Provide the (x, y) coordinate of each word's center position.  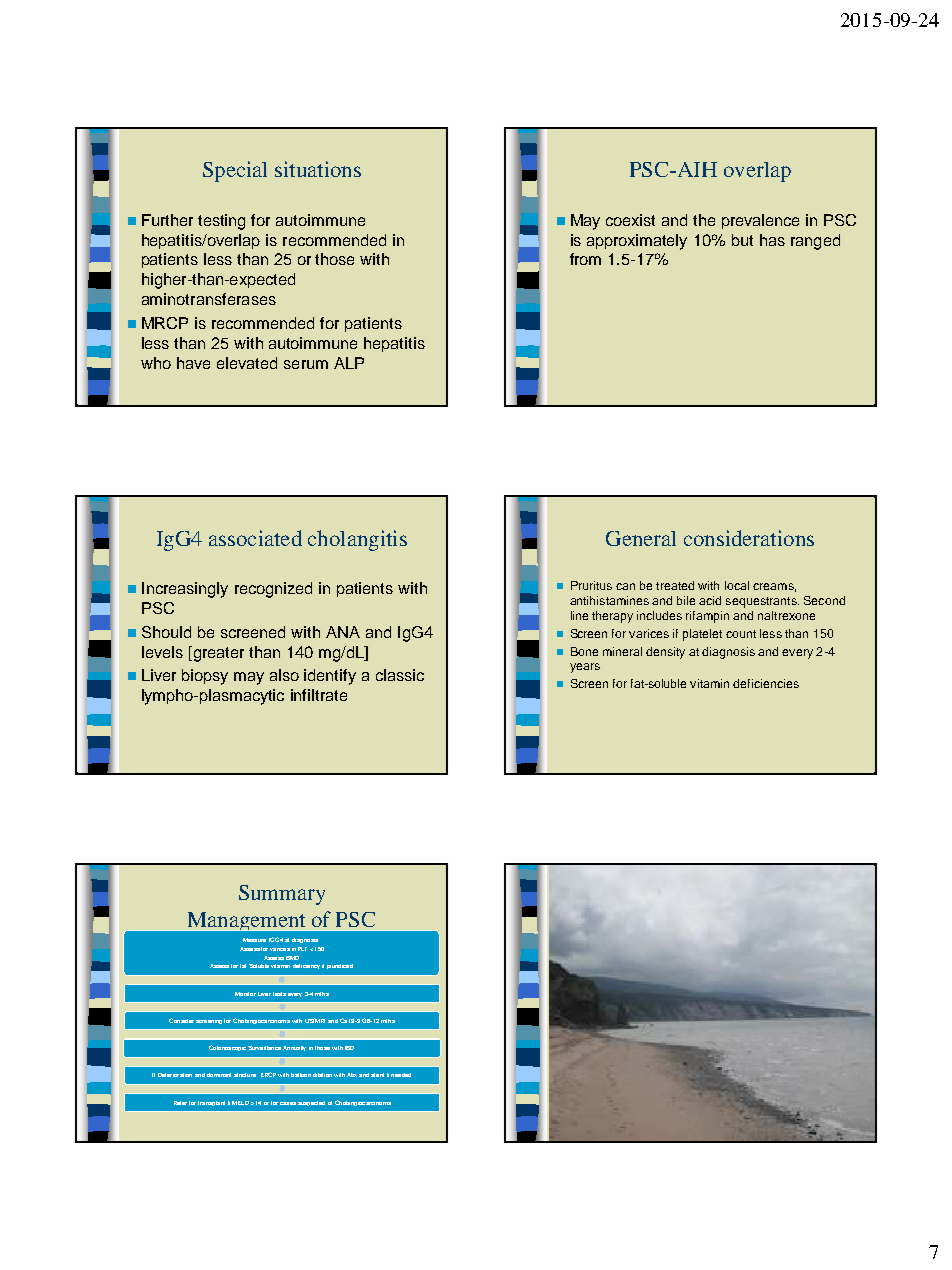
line (579, 615)
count (741, 634)
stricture (245, 1075)
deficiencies (766, 683)
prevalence (760, 221)
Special (235, 171)
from (585, 259)
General (641, 538)
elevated (247, 363)
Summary (282, 895)
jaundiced (340, 966)
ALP (349, 363)
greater (217, 654)
